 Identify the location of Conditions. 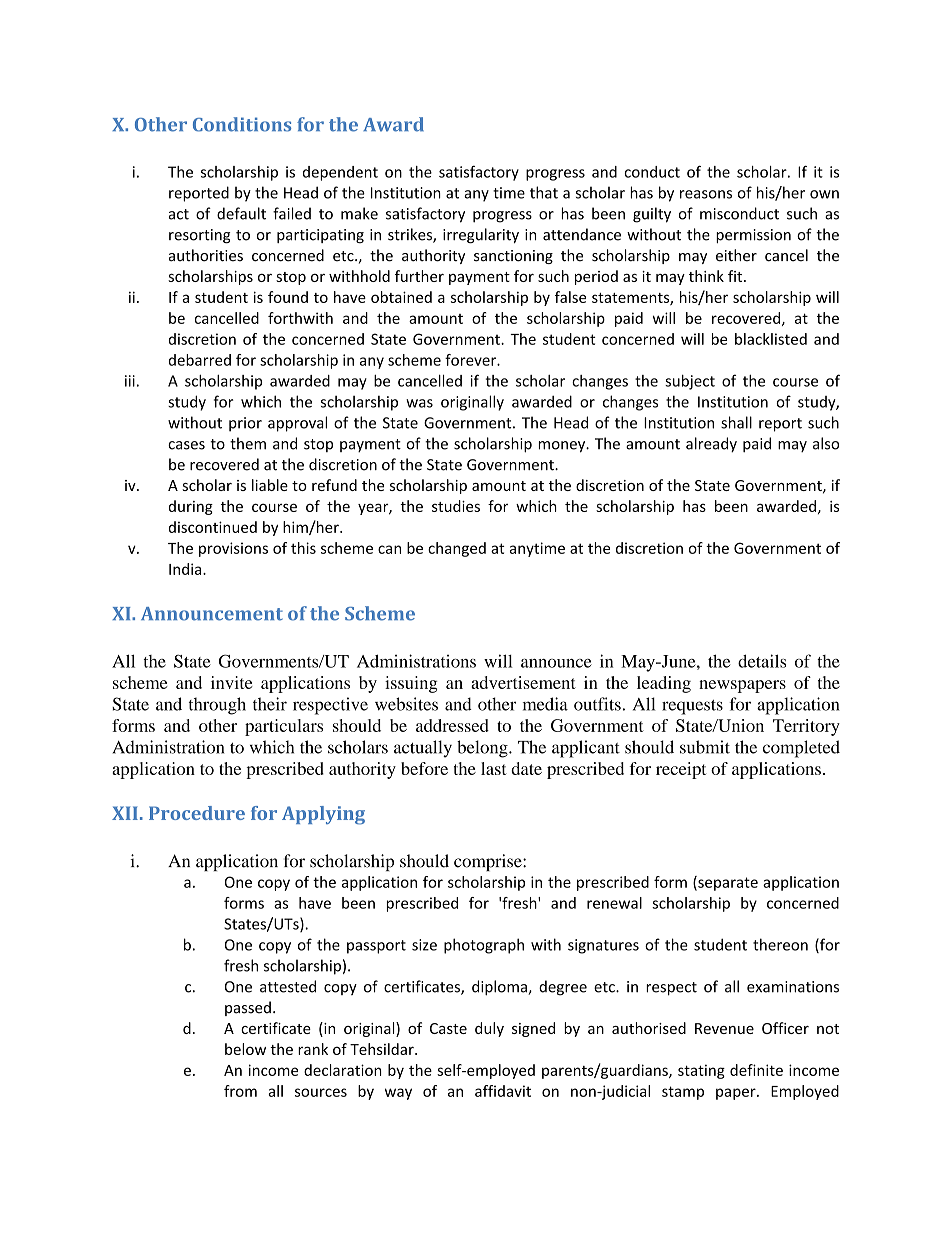
(242, 124).
